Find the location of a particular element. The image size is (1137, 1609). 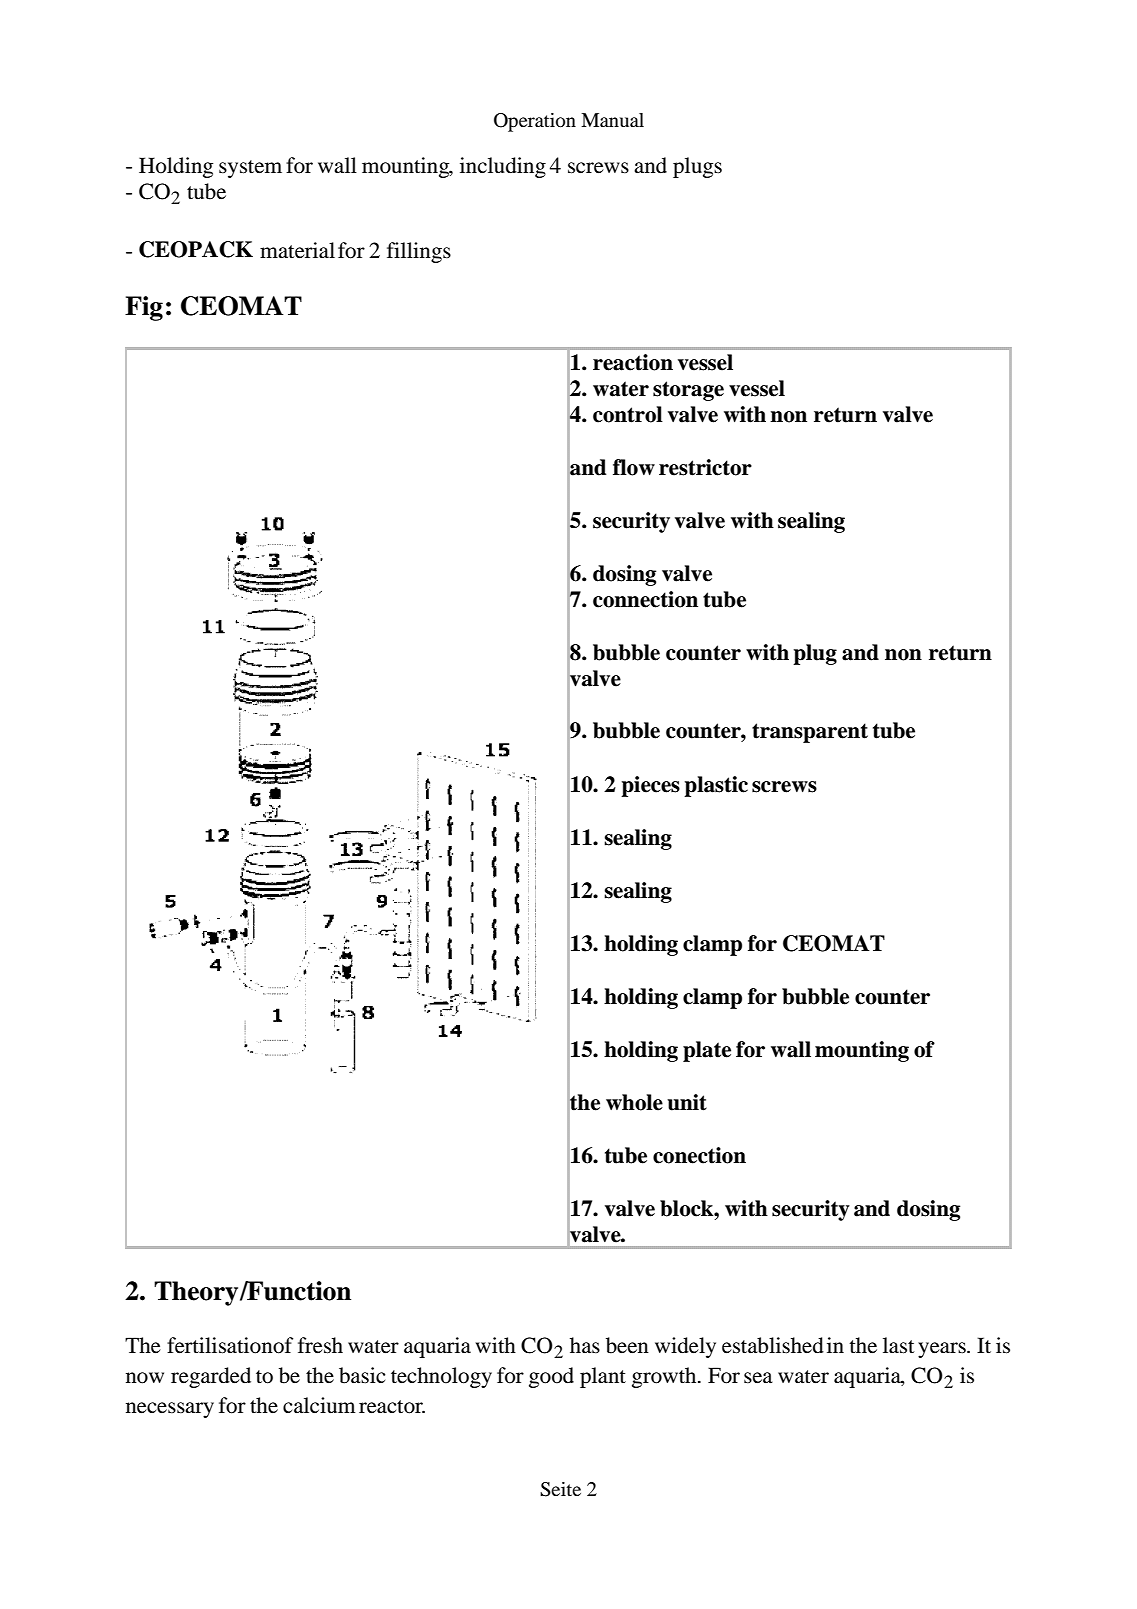

necessary is located at coordinates (170, 1410).
